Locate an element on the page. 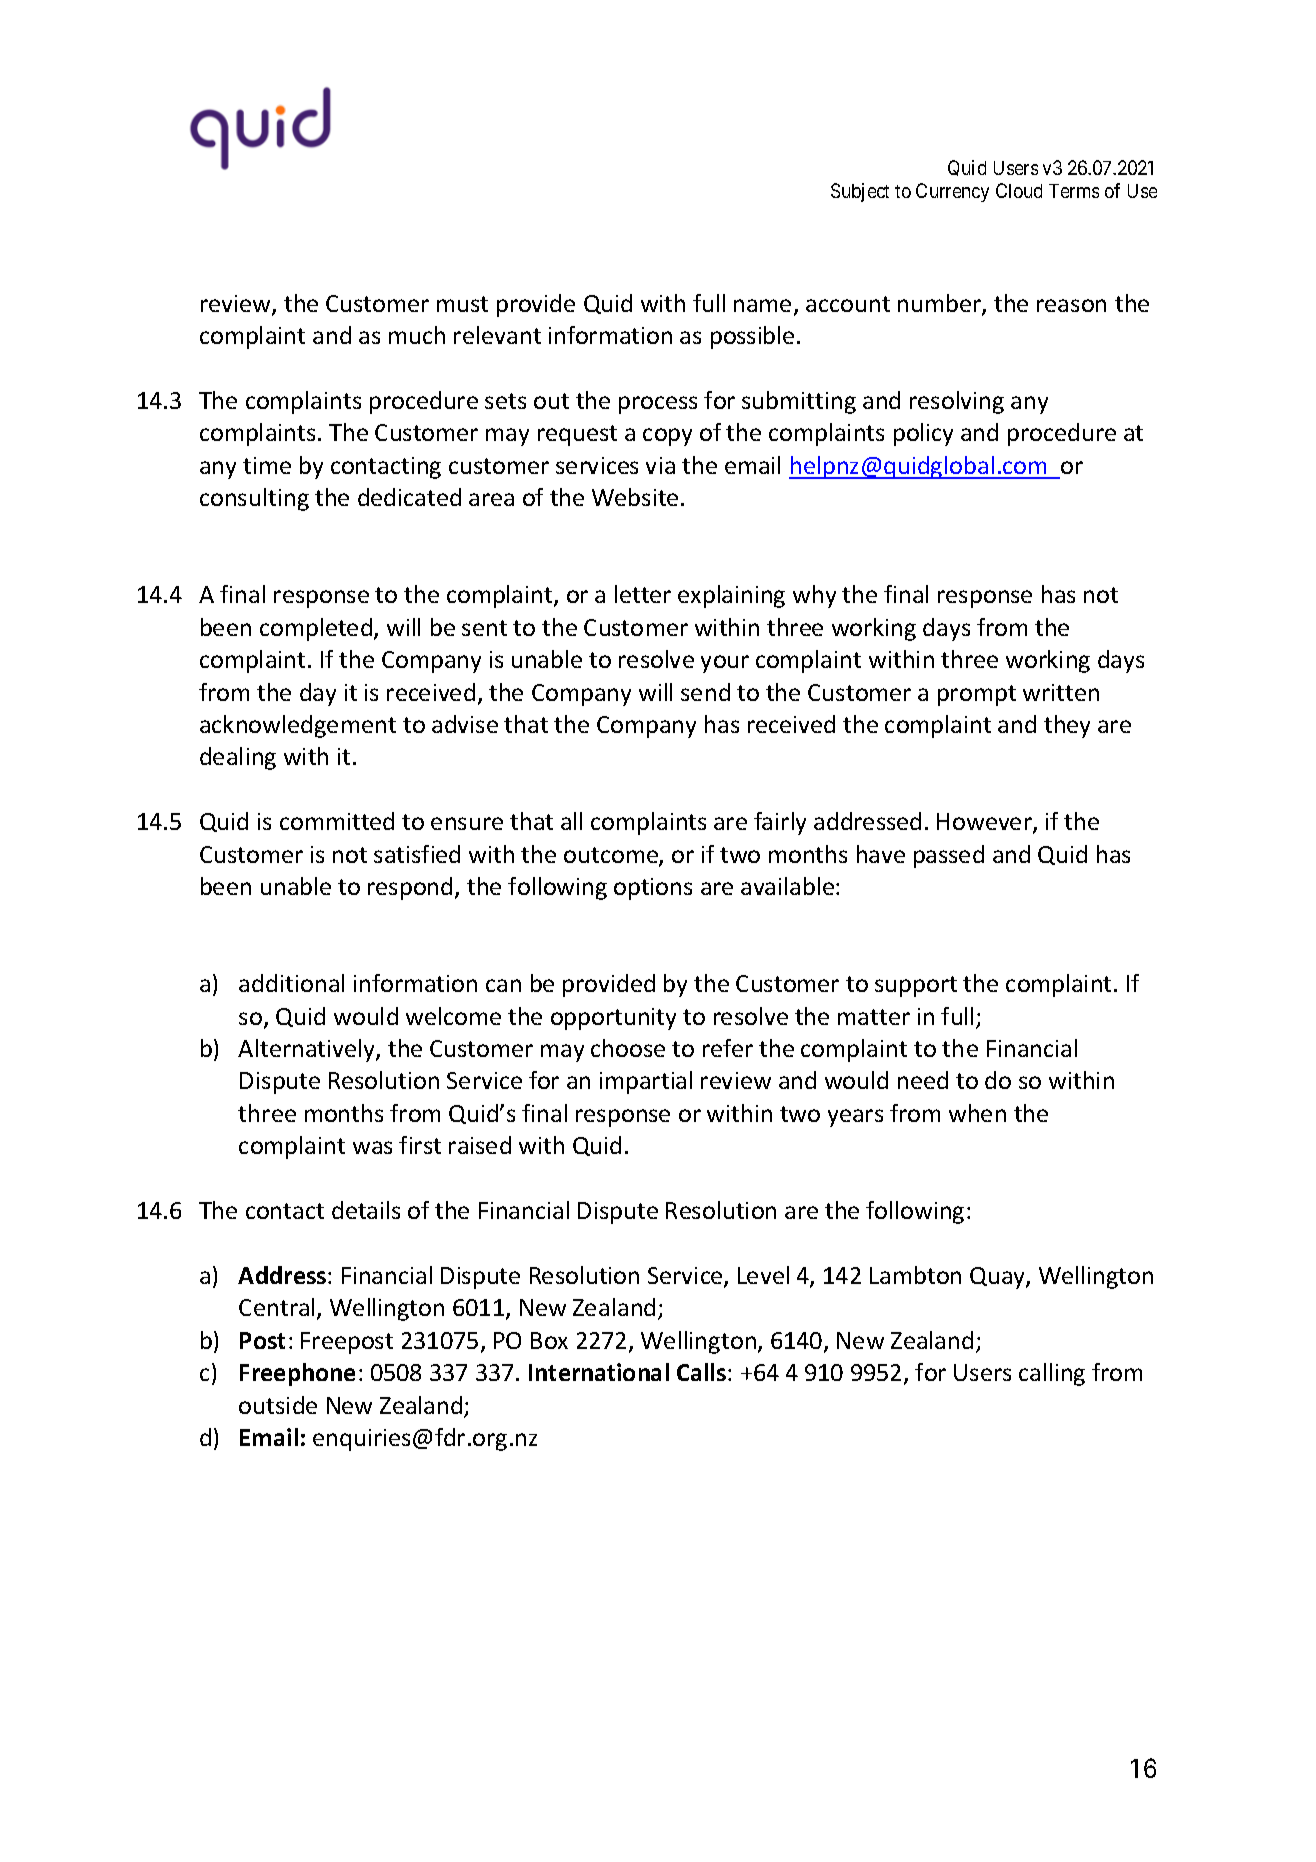 The width and height of the image is (1316, 1862). However is located at coordinates (985, 823).
